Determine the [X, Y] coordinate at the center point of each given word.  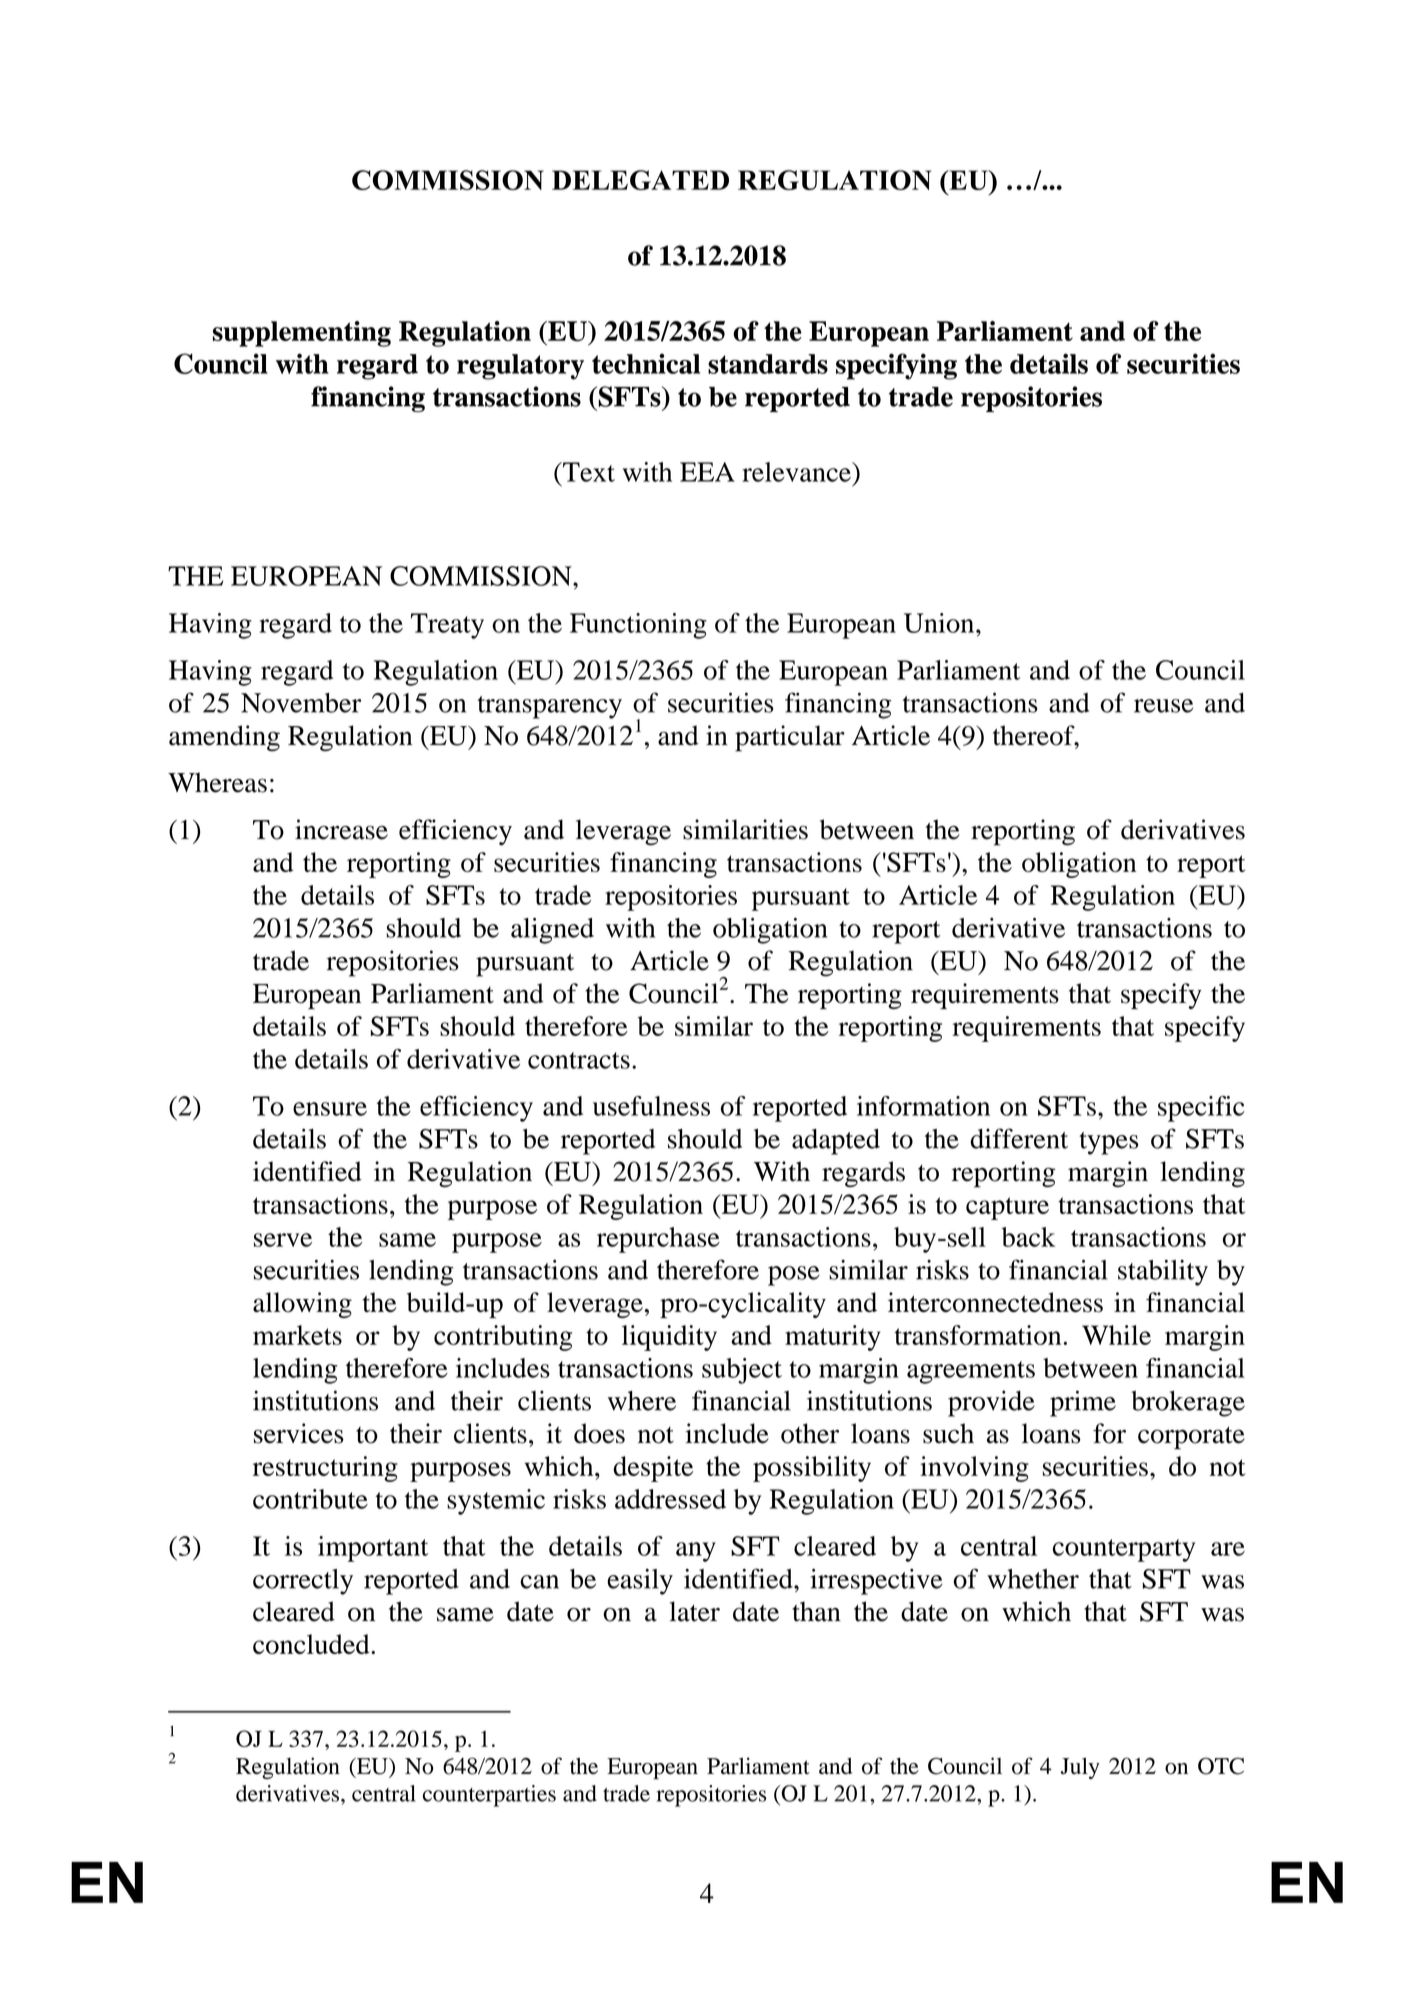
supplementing [302, 334]
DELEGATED [640, 180]
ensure [330, 1109]
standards [768, 364]
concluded [312, 1644]
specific [1201, 1109]
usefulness [651, 1106]
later [695, 1611]
